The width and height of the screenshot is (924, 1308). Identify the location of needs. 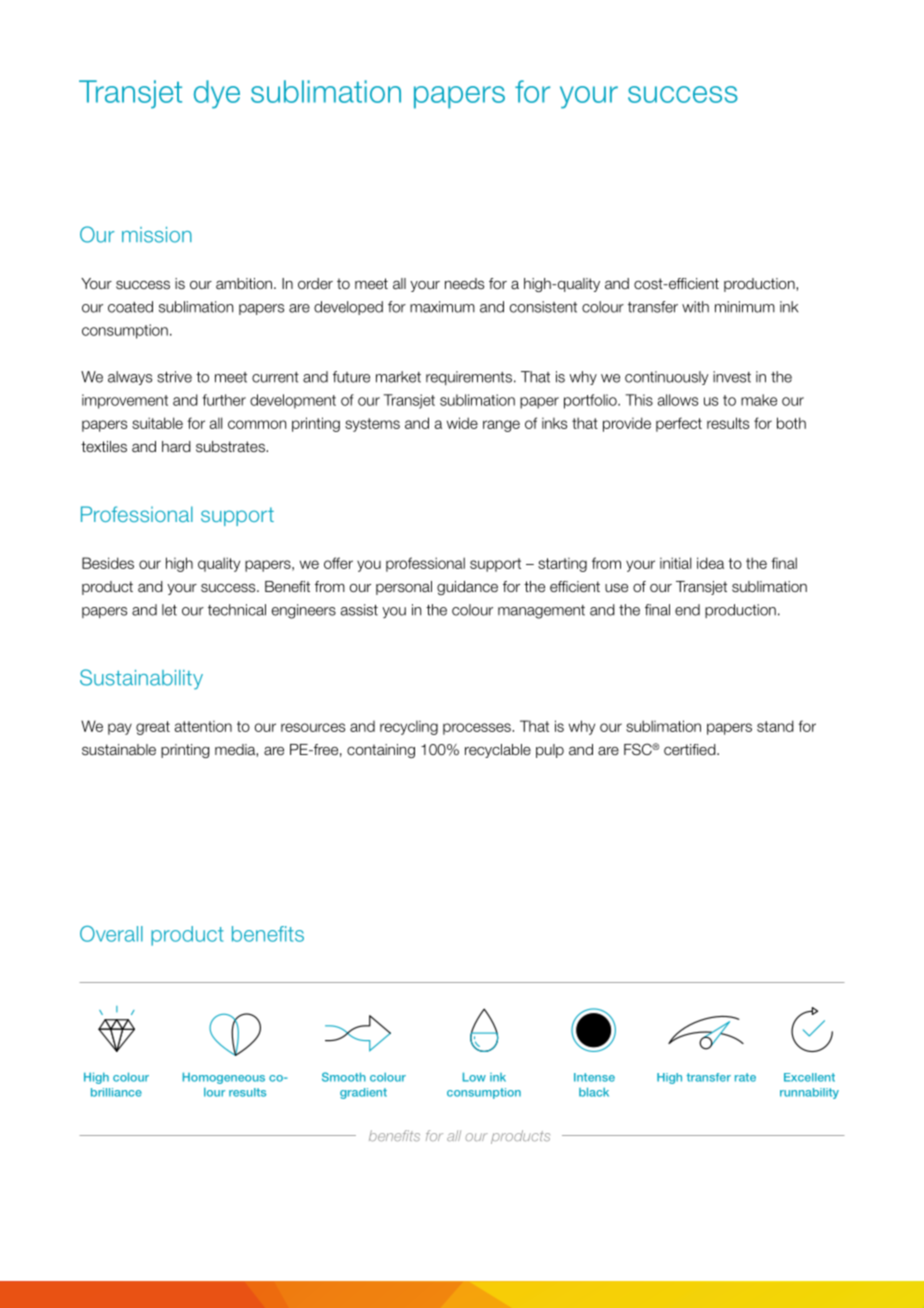
(464, 284).
